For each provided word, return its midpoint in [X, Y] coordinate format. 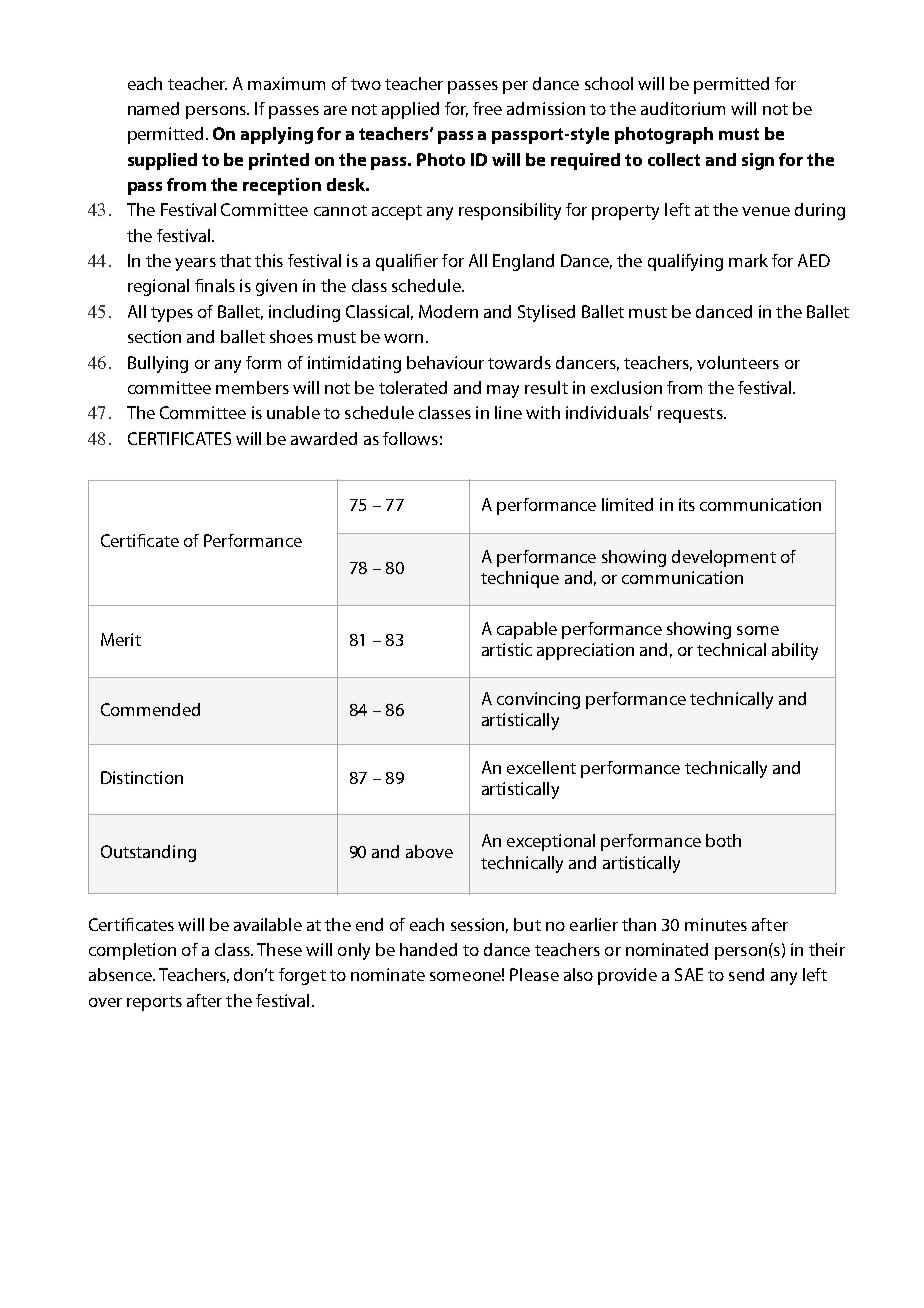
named [153, 108]
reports [154, 1003]
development [724, 558]
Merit [121, 639]
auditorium [683, 108]
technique [520, 579]
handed [428, 949]
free [487, 108]
